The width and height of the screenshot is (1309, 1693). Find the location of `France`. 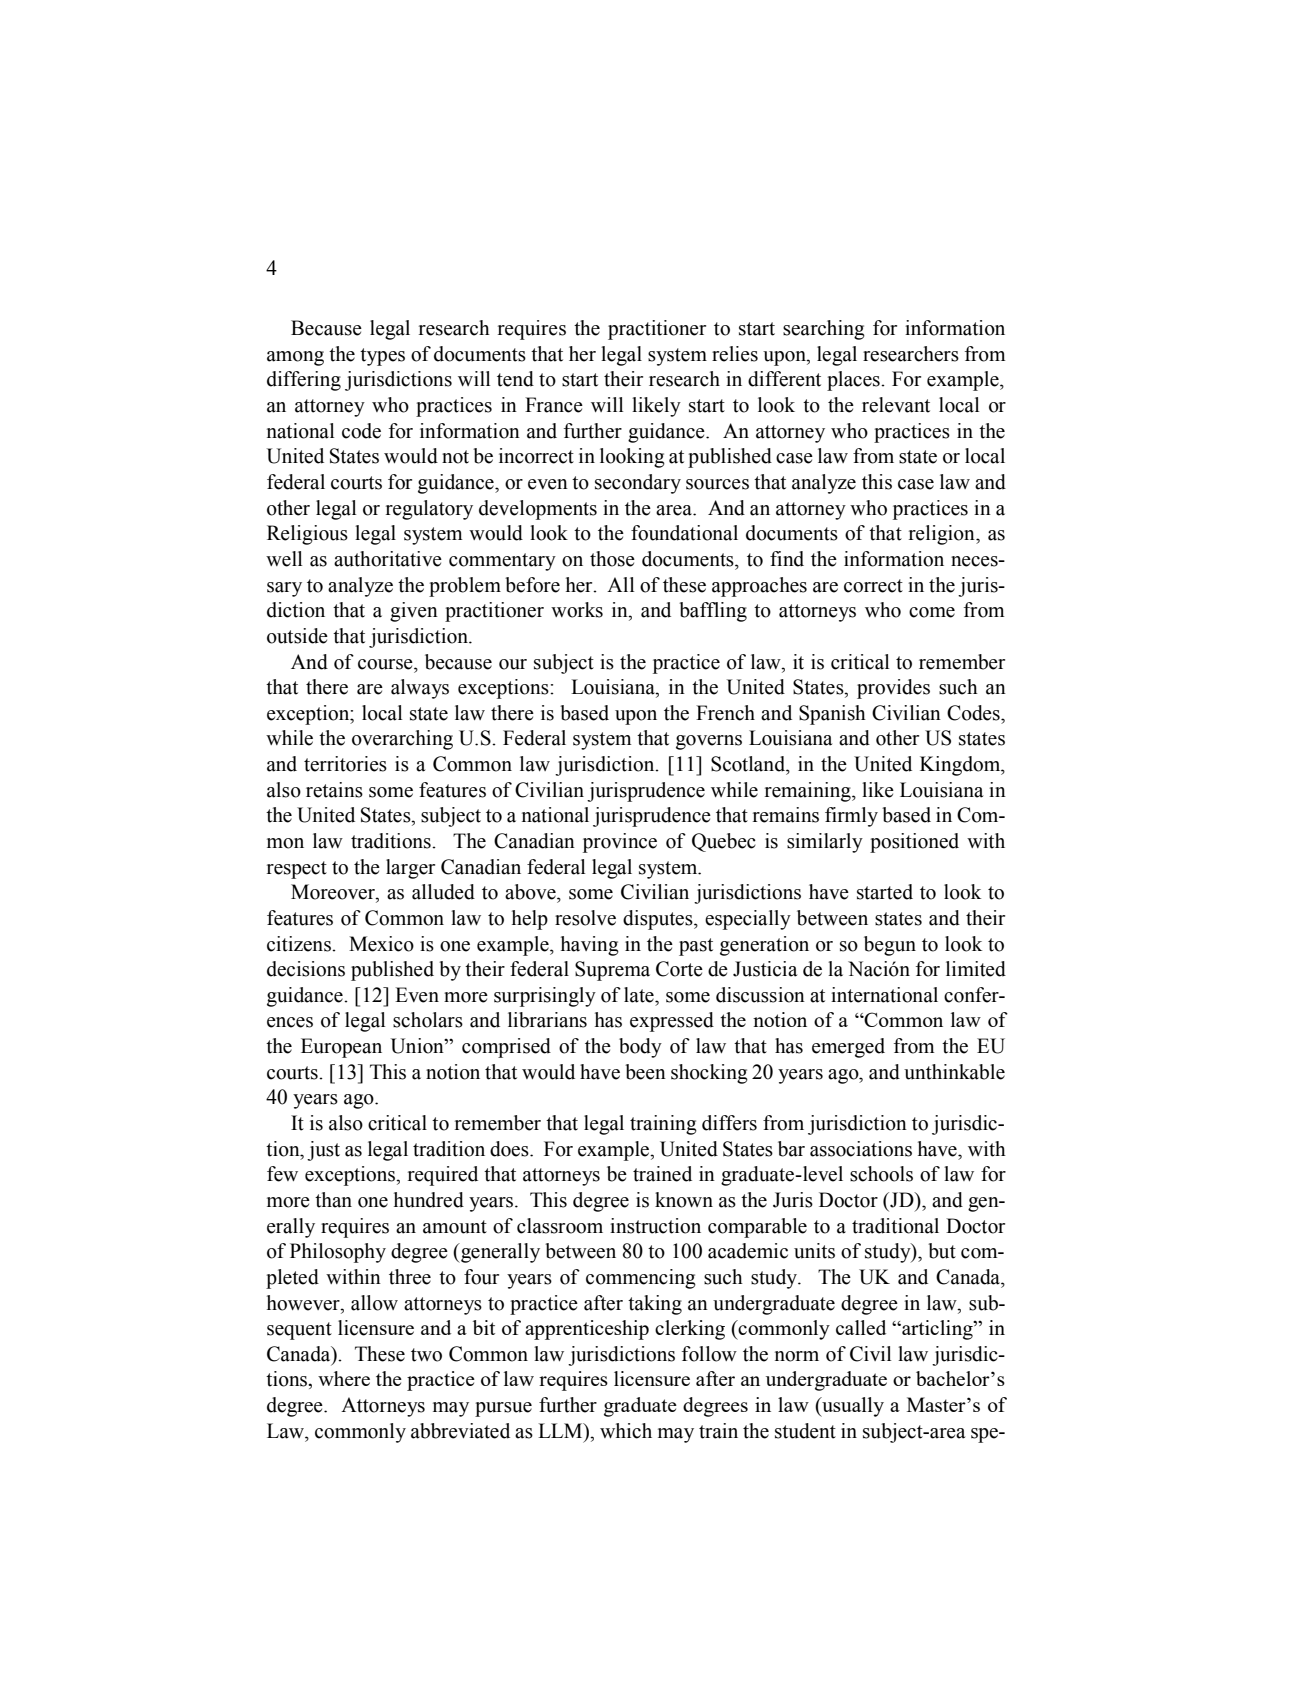

France is located at coordinates (554, 405).
